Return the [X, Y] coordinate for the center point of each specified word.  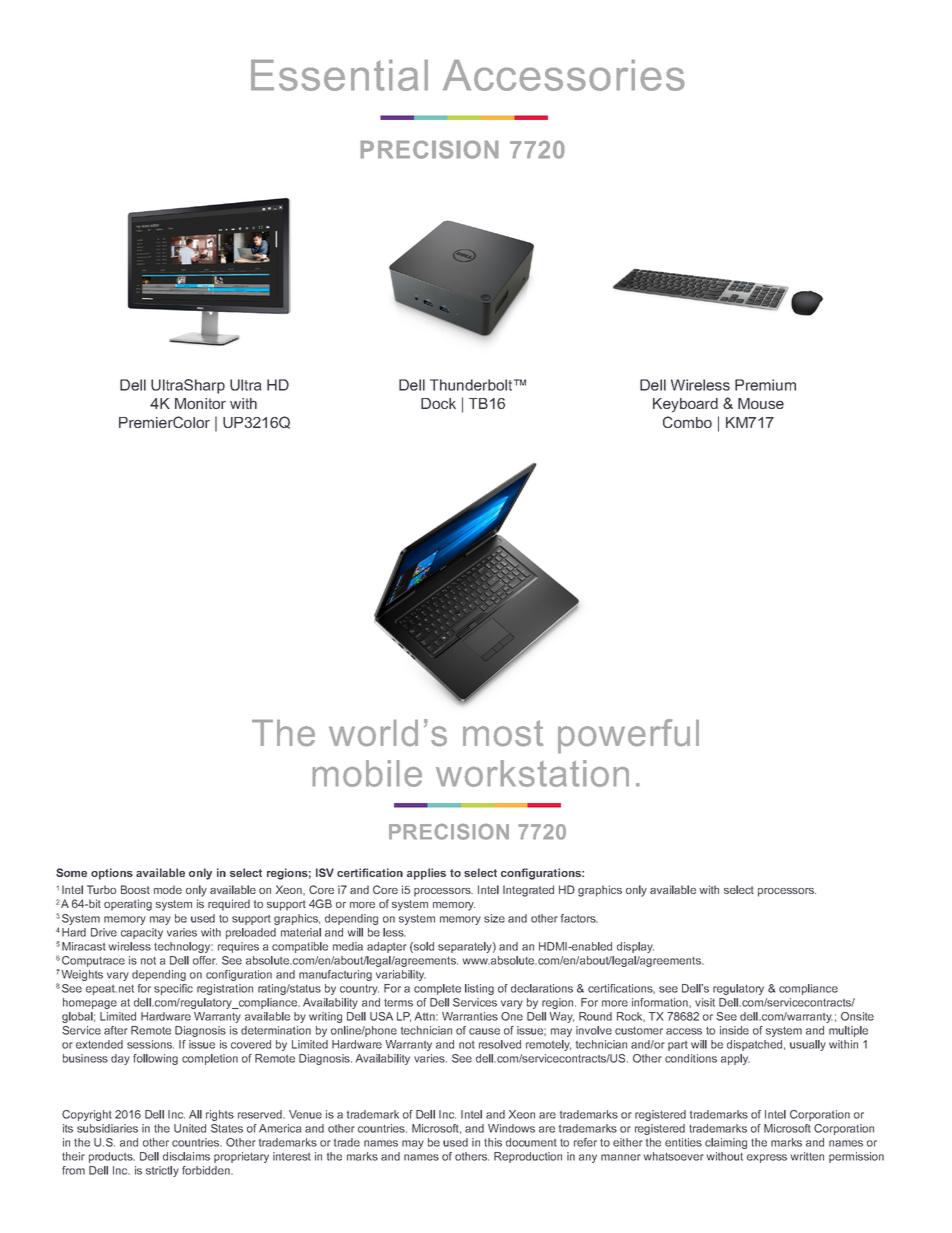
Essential [339, 75]
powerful [628, 736]
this [493, 1142]
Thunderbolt [472, 385]
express [767, 1158]
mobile [367, 773]
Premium [765, 385]
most [503, 733]
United [190, 1128]
